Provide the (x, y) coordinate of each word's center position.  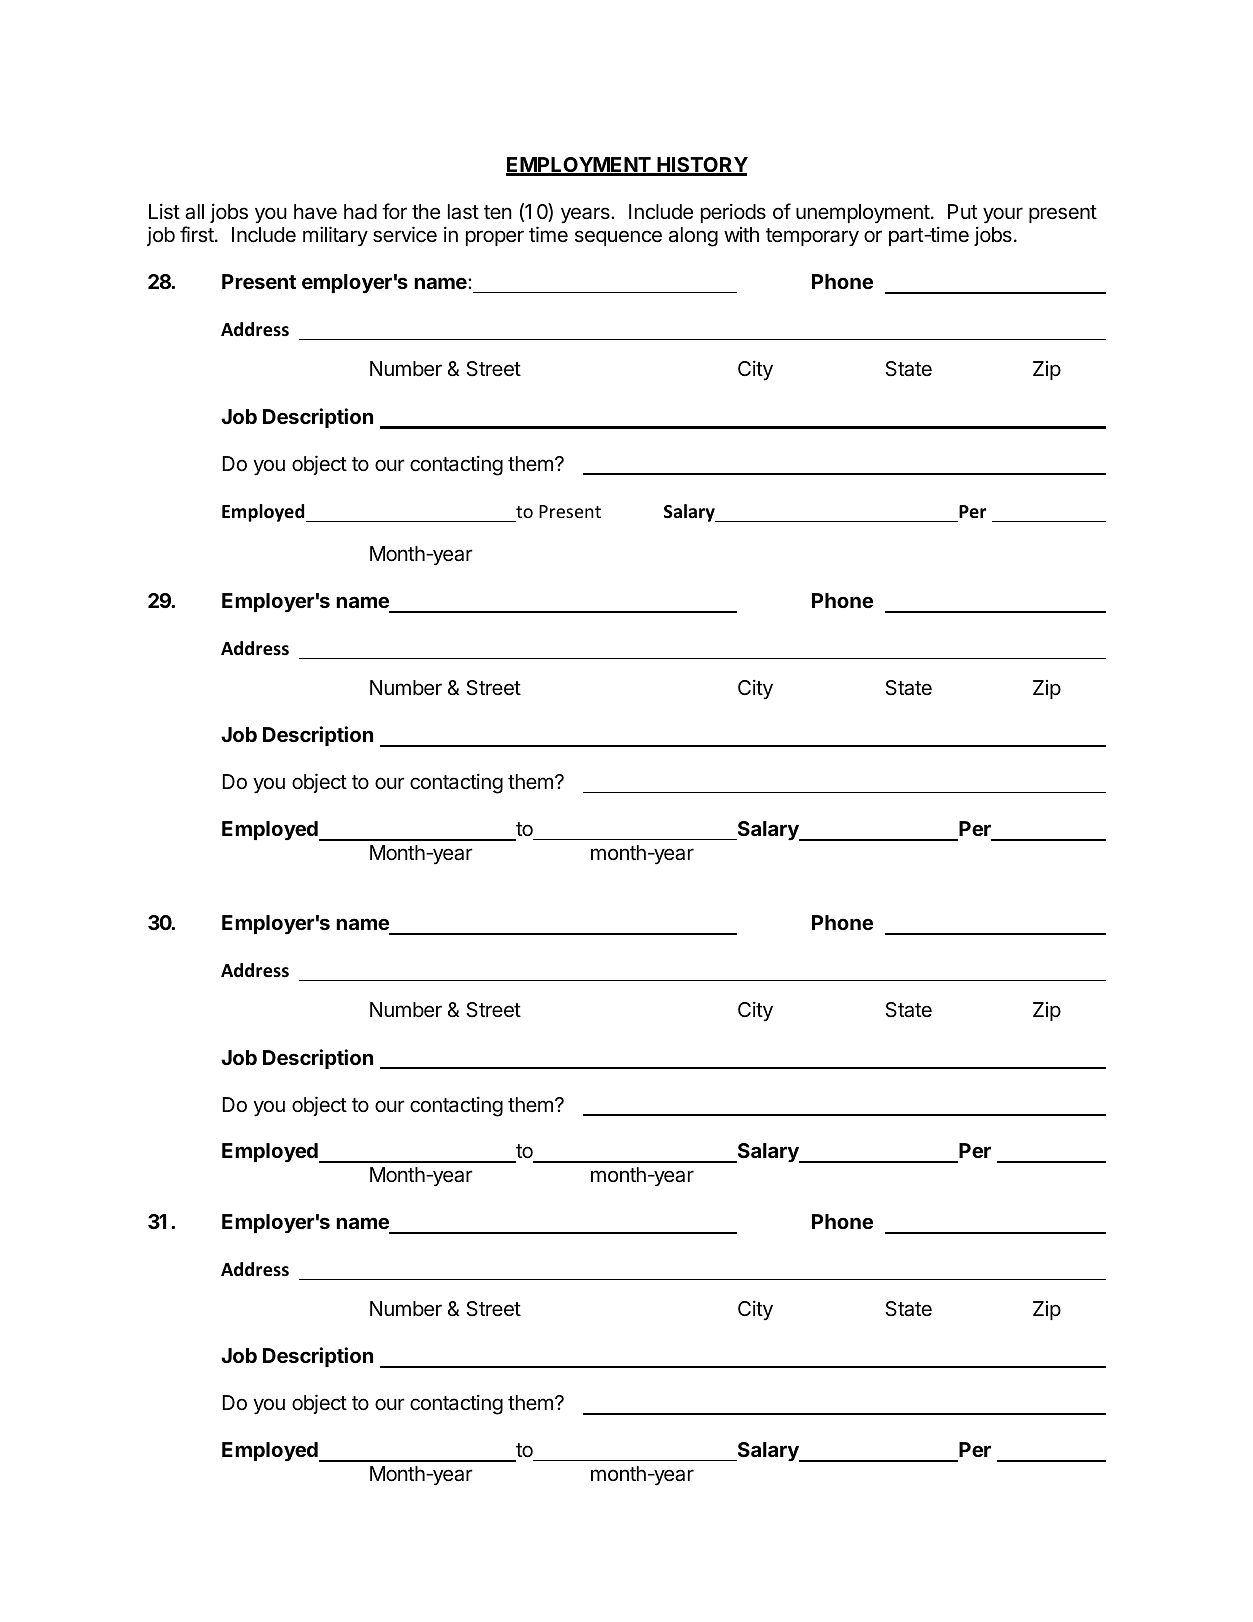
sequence (618, 238)
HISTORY (701, 166)
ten (498, 212)
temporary (812, 237)
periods (733, 213)
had (360, 211)
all (194, 212)
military (335, 236)
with (741, 234)
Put (962, 211)
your (1003, 215)
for (394, 211)
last (463, 212)
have (315, 211)
